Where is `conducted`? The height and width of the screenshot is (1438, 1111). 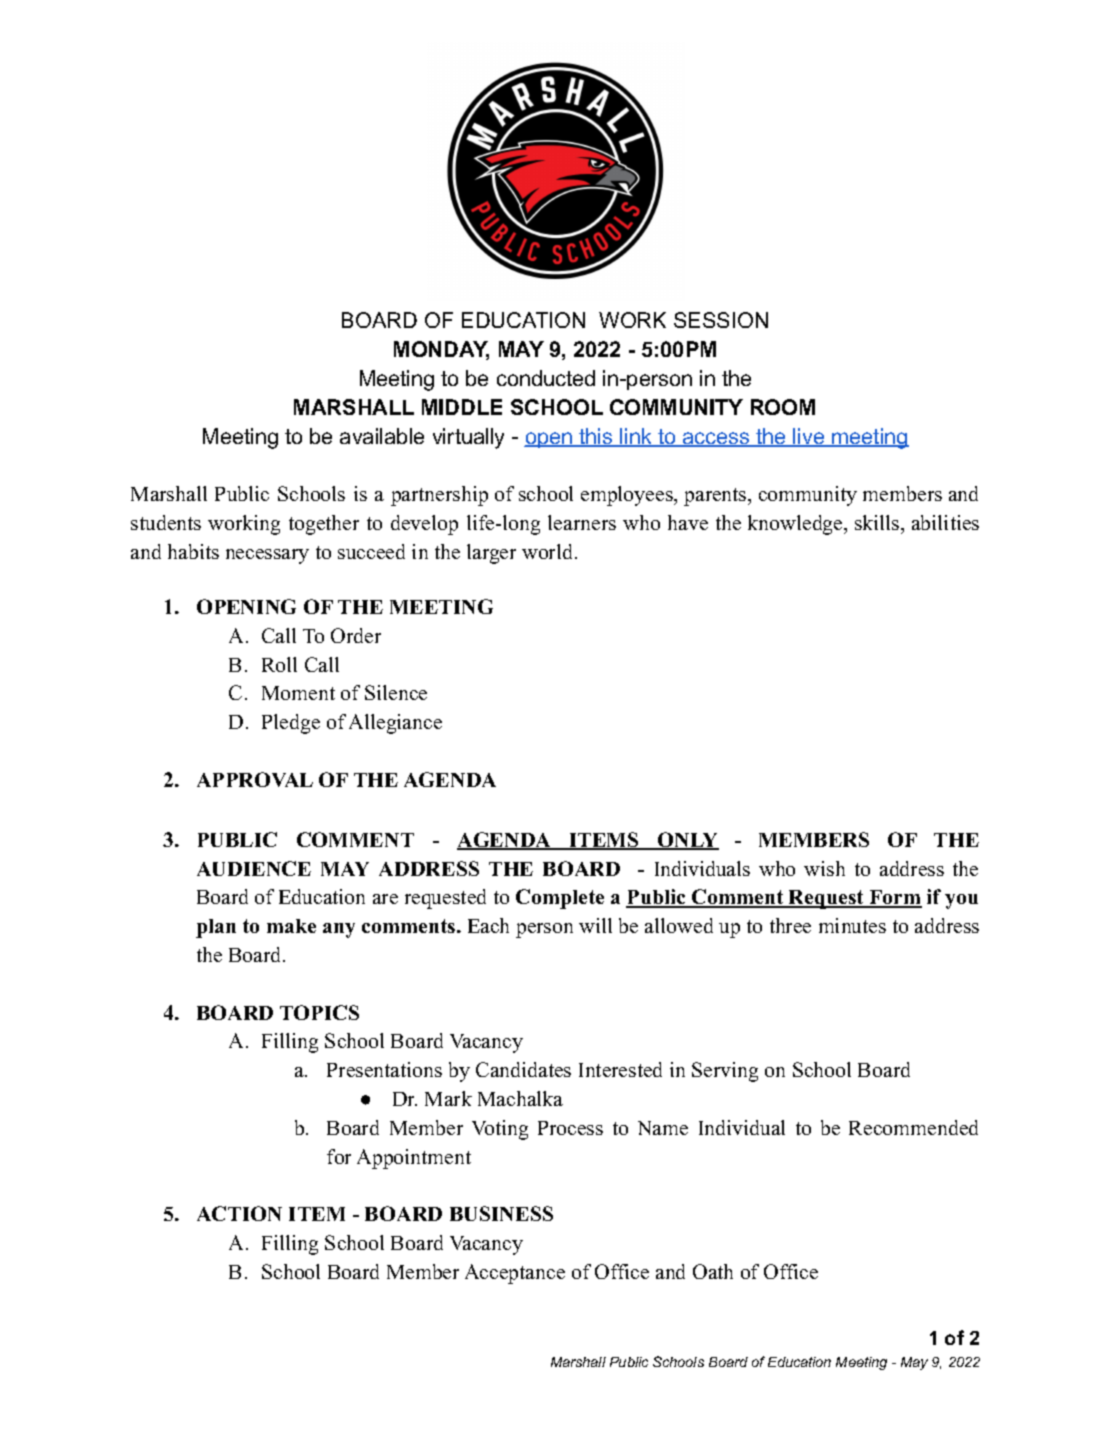 conducted is located at coordinates (546, 378).
